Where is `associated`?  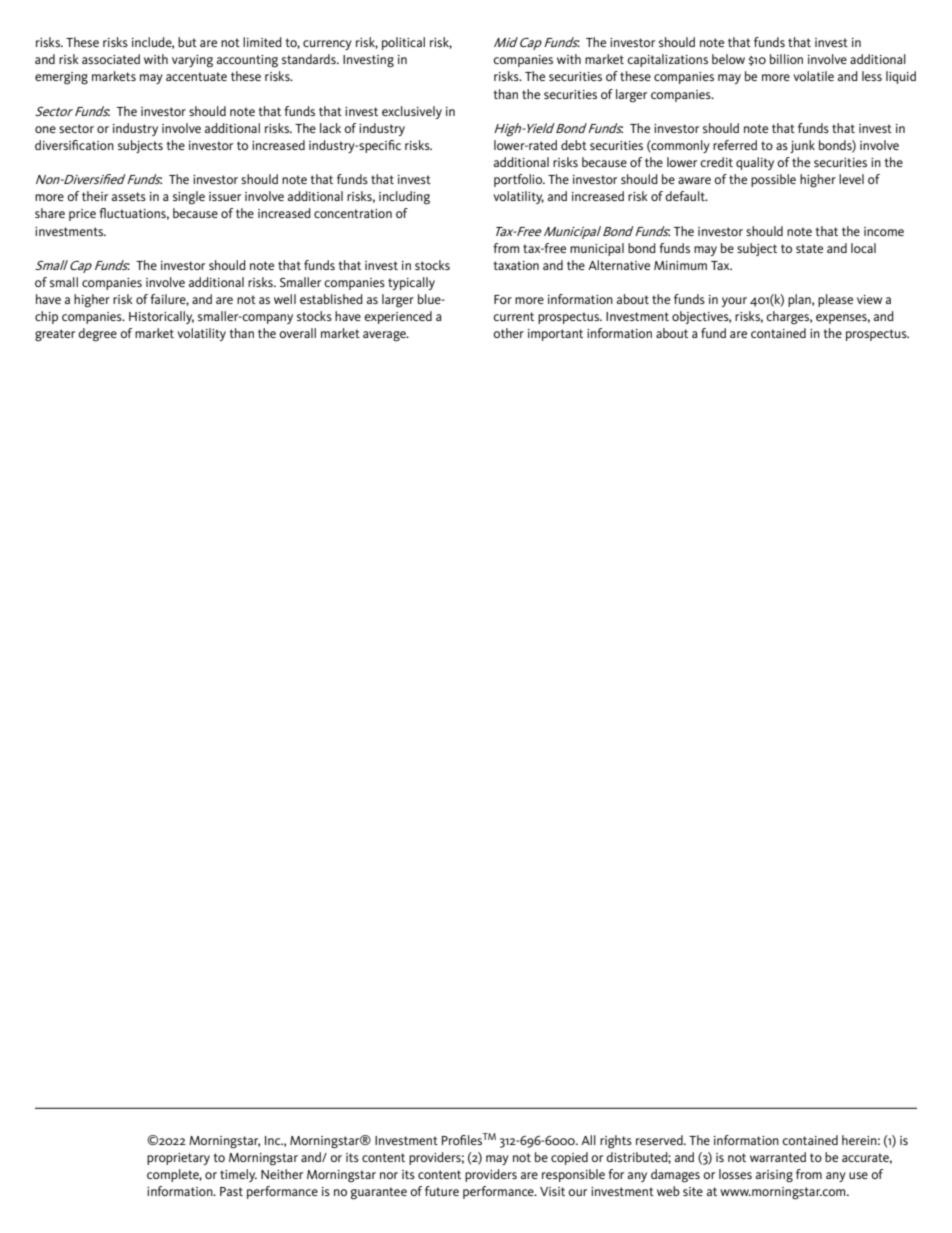 associated is located at coordinates (111, 59).
